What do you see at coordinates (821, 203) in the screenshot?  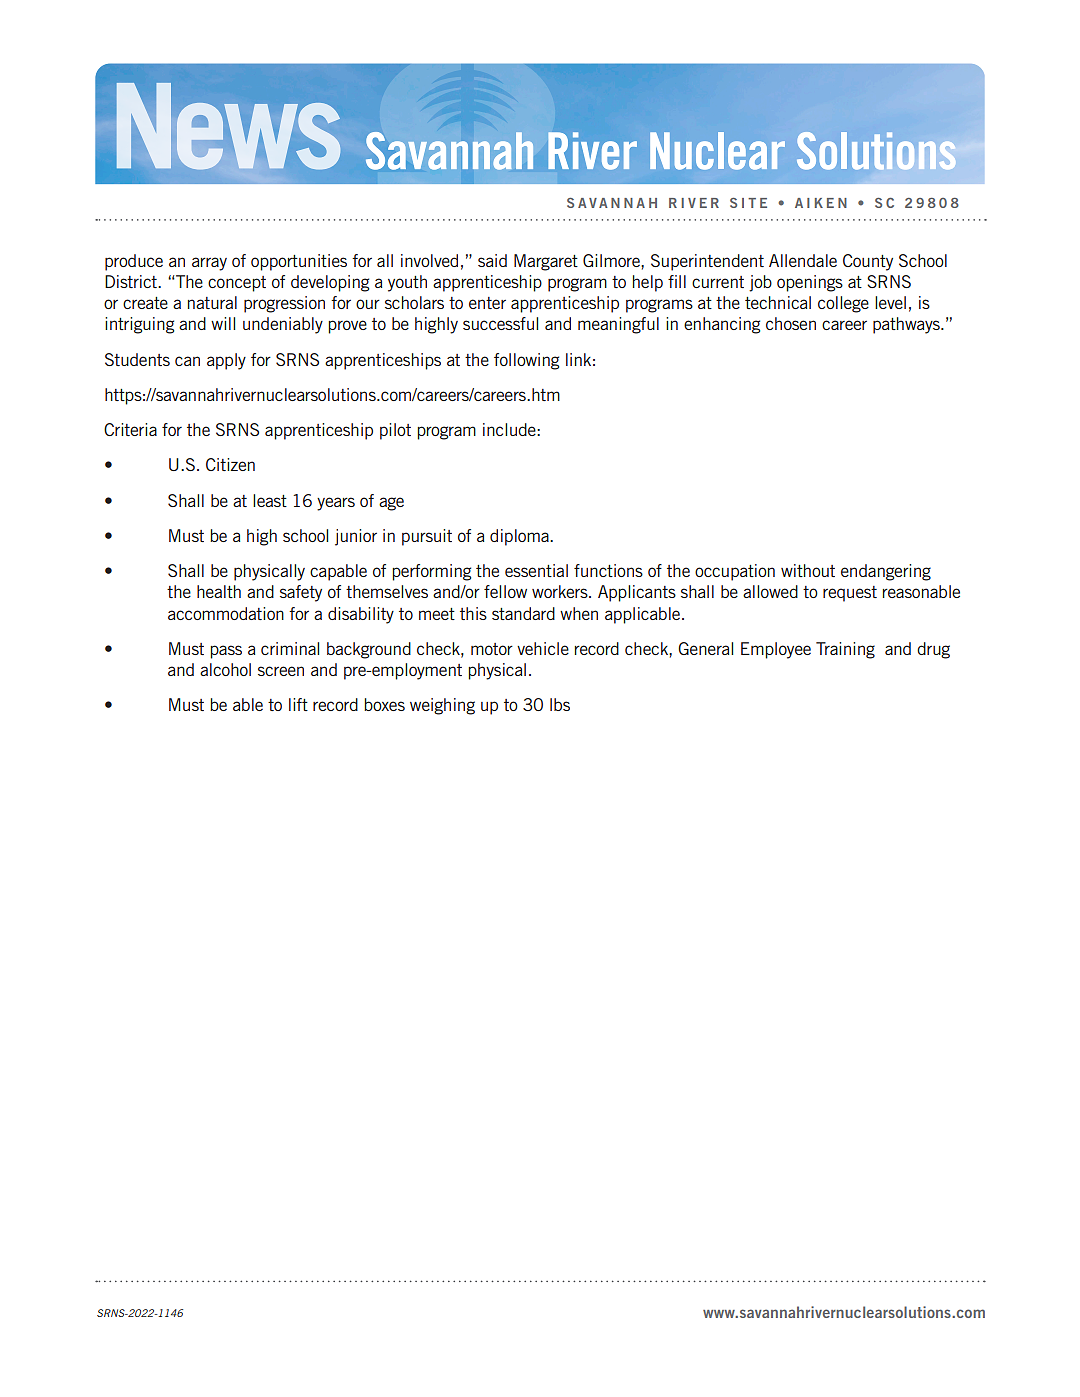 I see `AIKEN` at bounding box center [821, 203].
